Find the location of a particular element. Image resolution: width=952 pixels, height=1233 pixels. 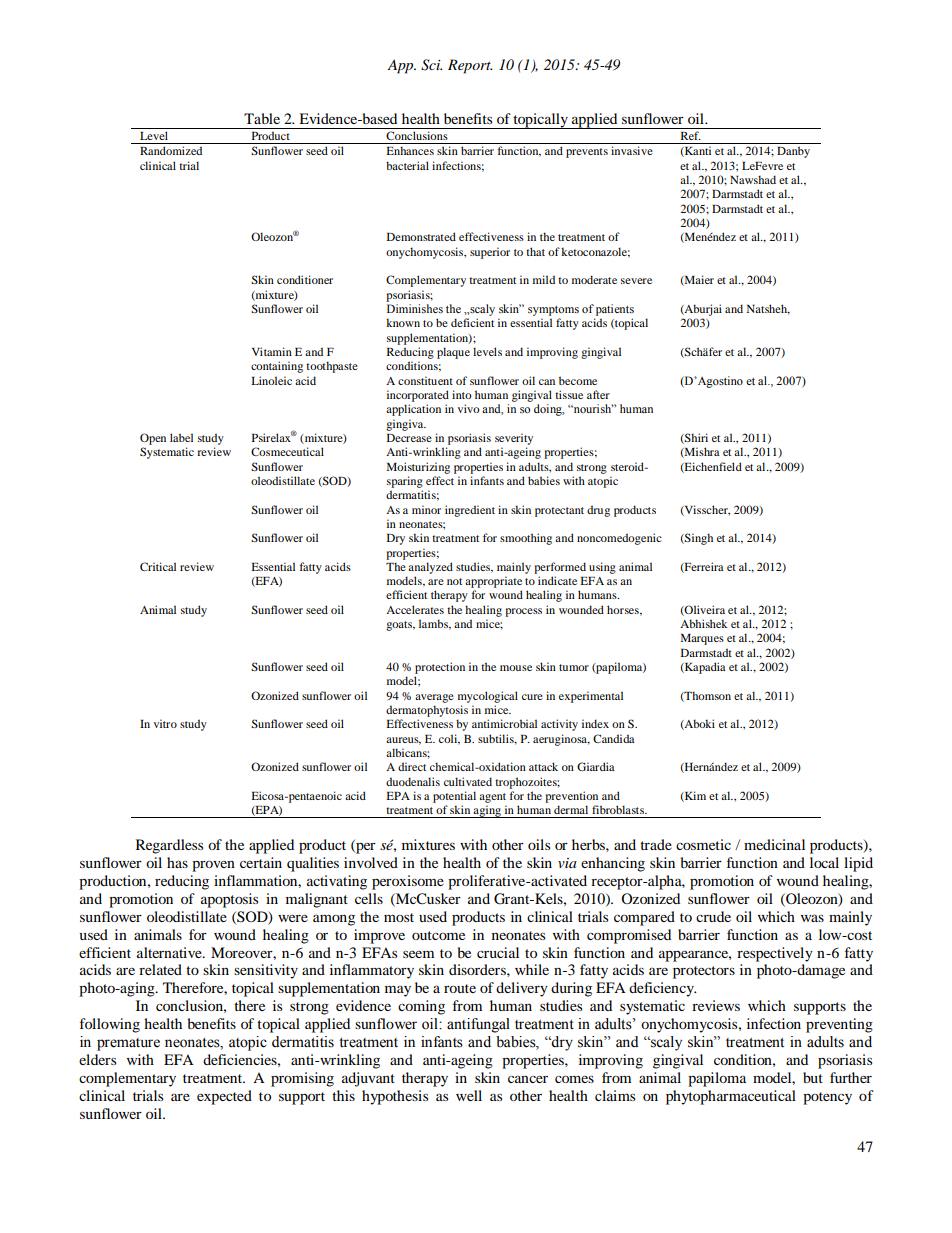

deficient is located at coordinates (472, 322).
